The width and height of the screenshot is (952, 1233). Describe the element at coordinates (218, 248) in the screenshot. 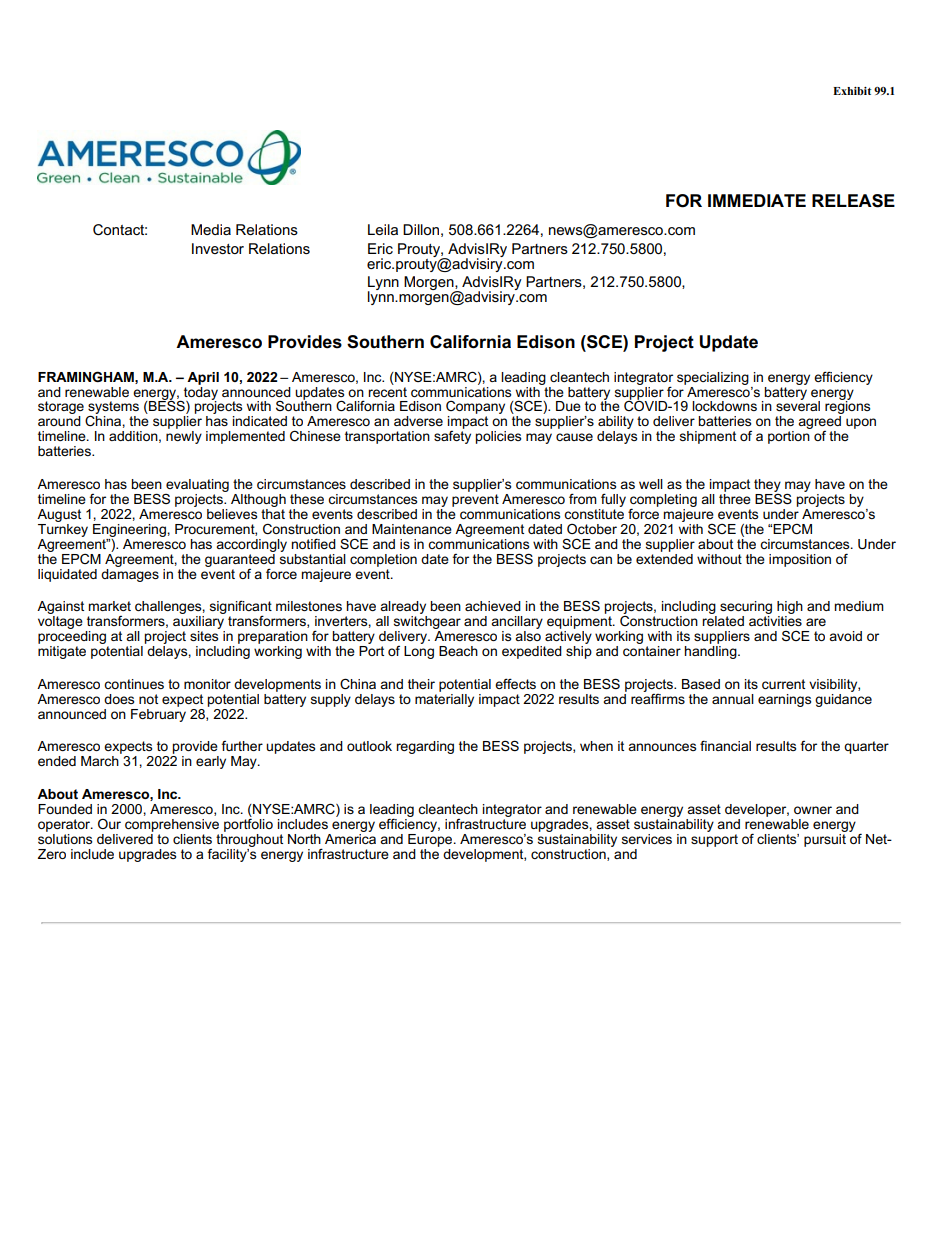

I see `Investor` at that location.
